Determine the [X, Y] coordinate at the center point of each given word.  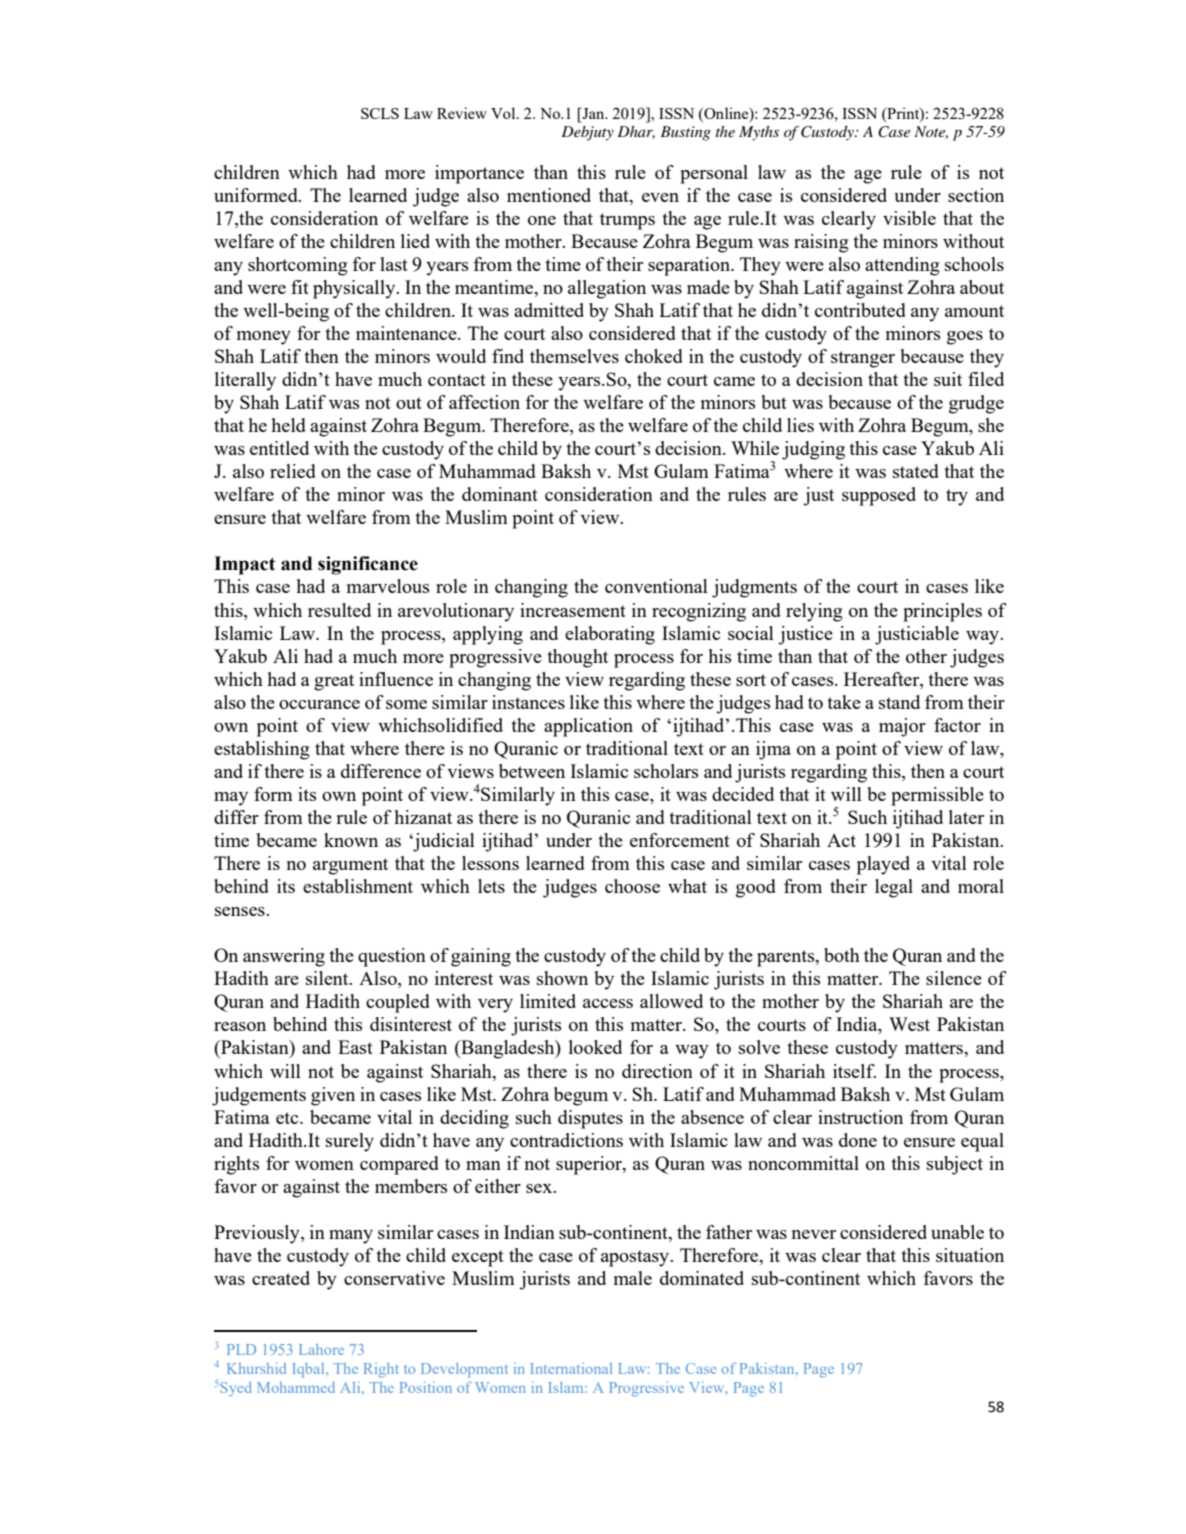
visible [909, 218]
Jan [593, 113]
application [588, 727]
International [571, 1368]
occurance [319, 704]
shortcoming [298, 266]
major [902, 727]
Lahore [321, 1349]
